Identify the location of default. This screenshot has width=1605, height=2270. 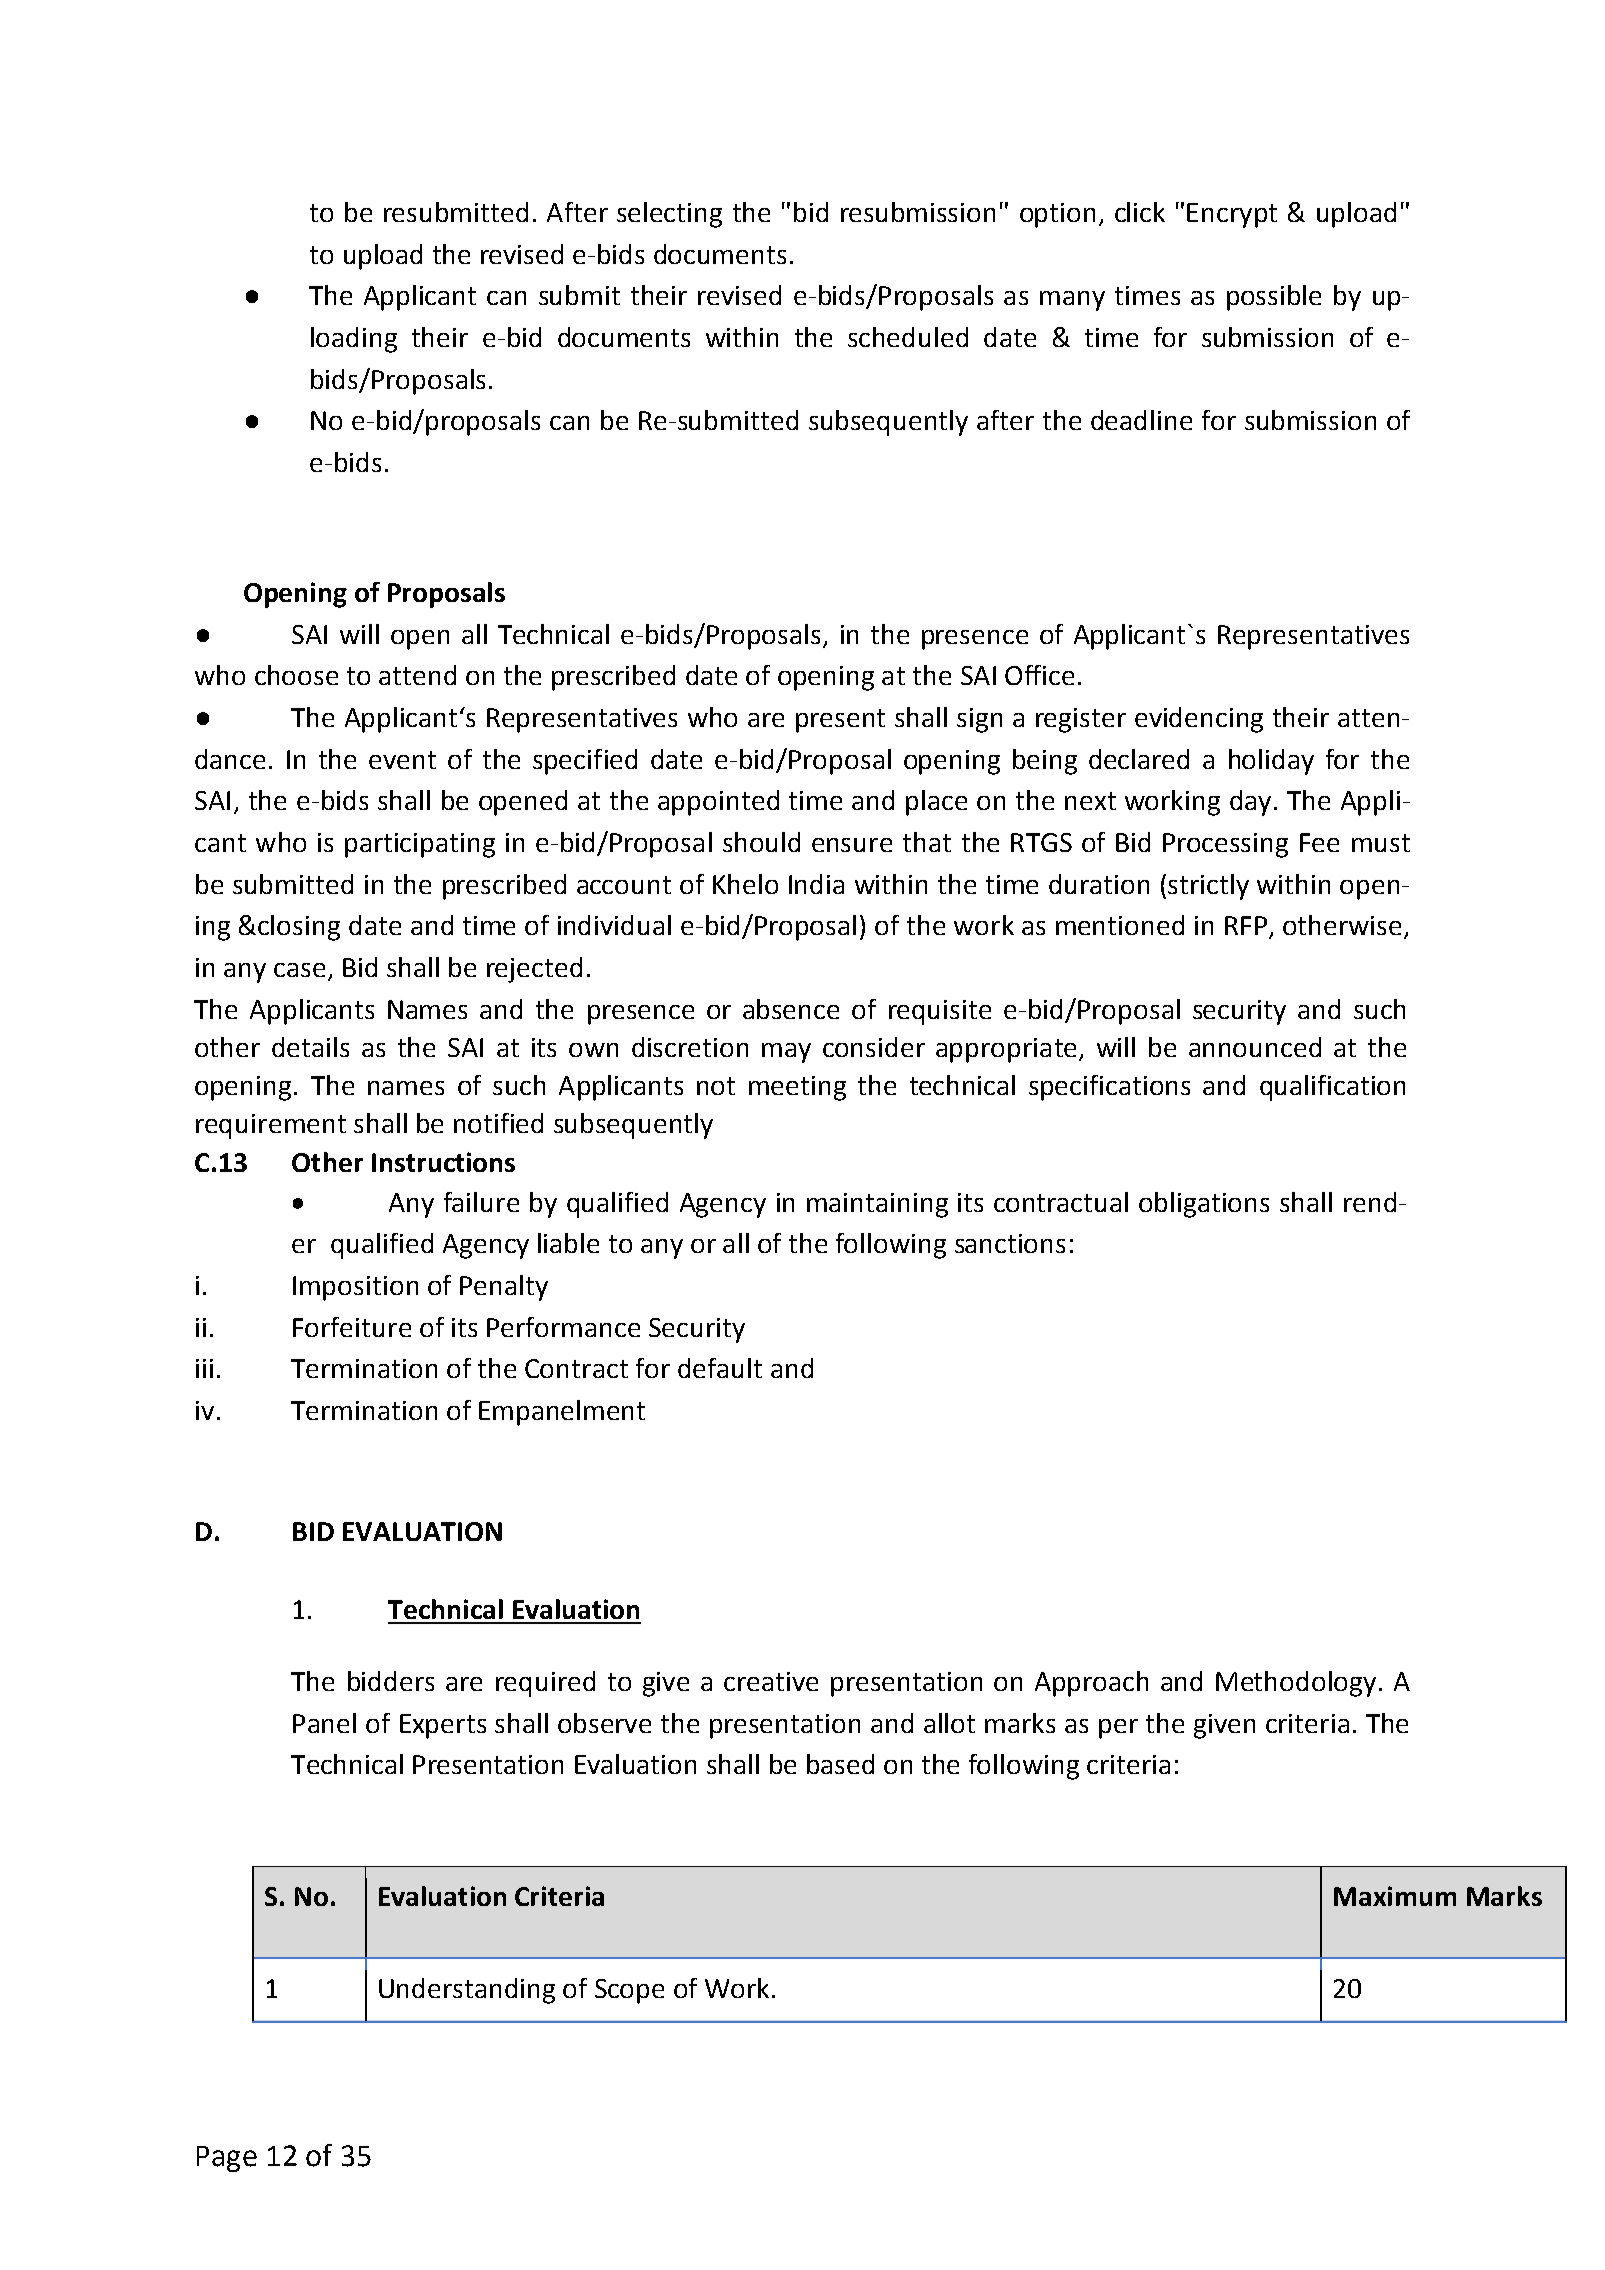
(720, 1368).
